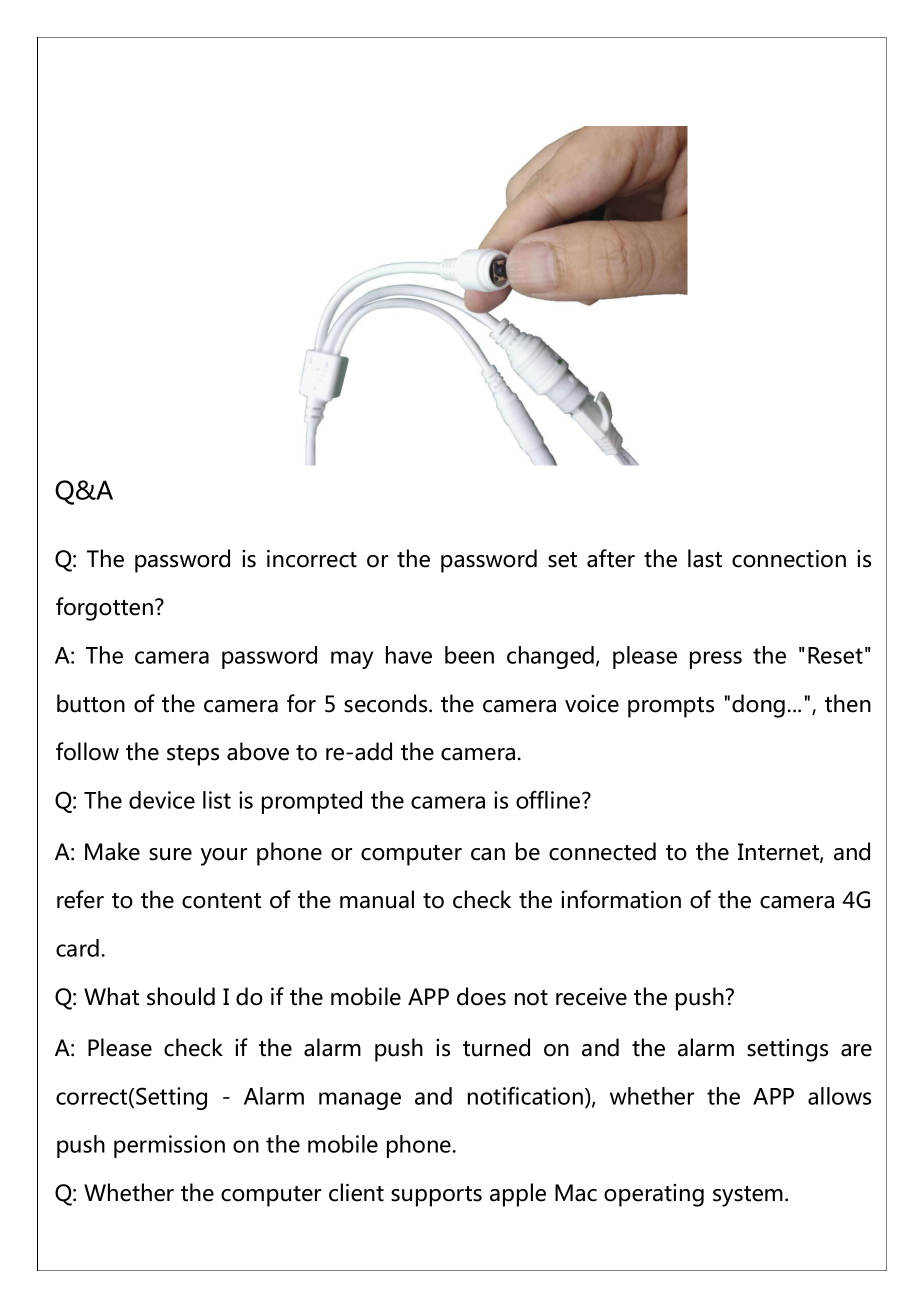  What do you see at coordinates (436, 1196) in the image?
I see `supports` at bounding box center [436, 1196].
